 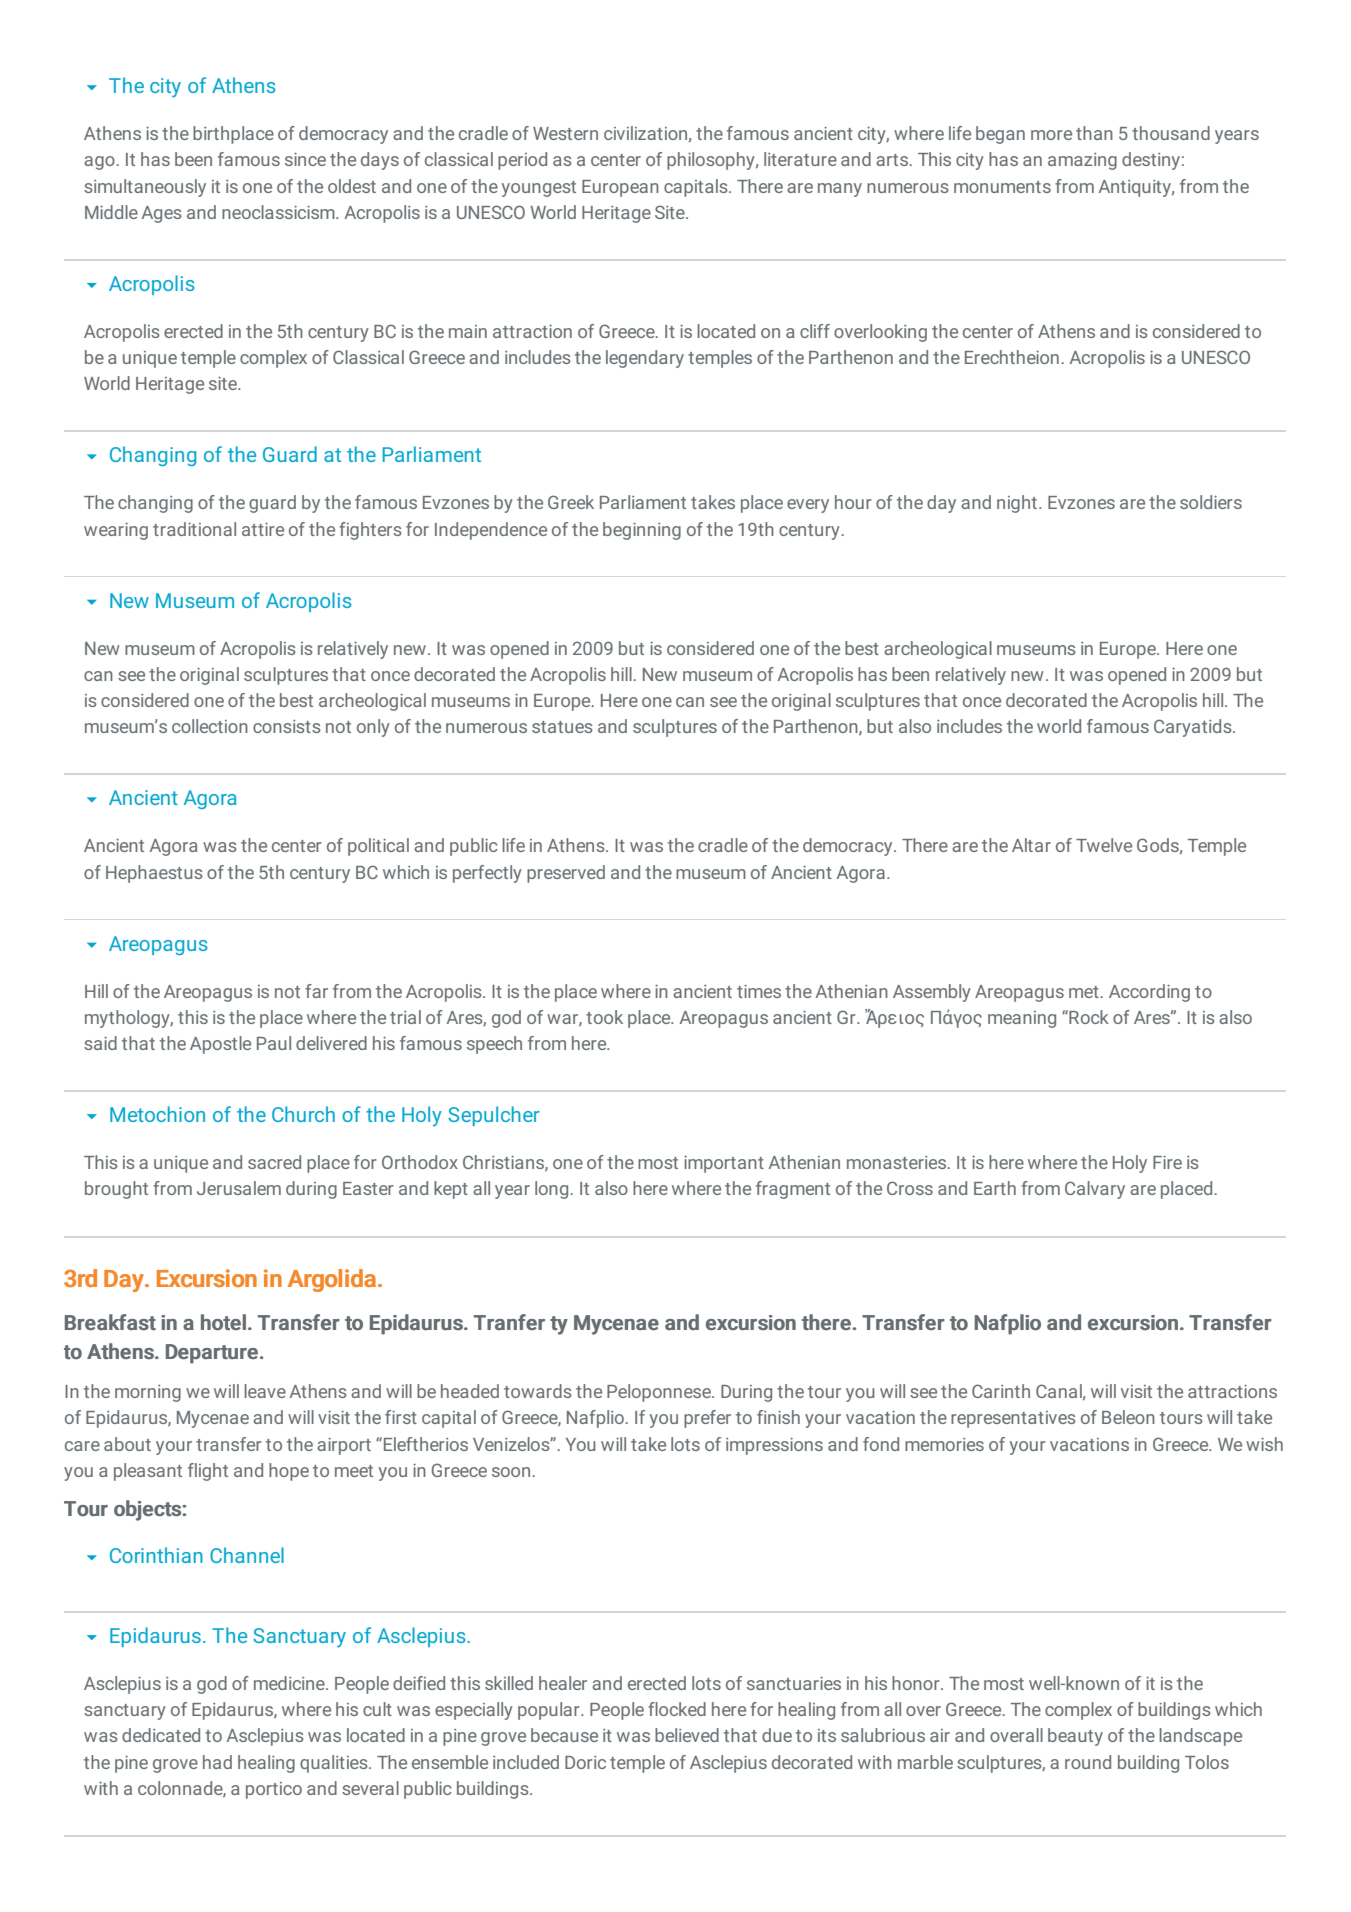 What do you see at coordinates (724, 1164) in the image?
I see `important` at bounding box center [724, 1164].
